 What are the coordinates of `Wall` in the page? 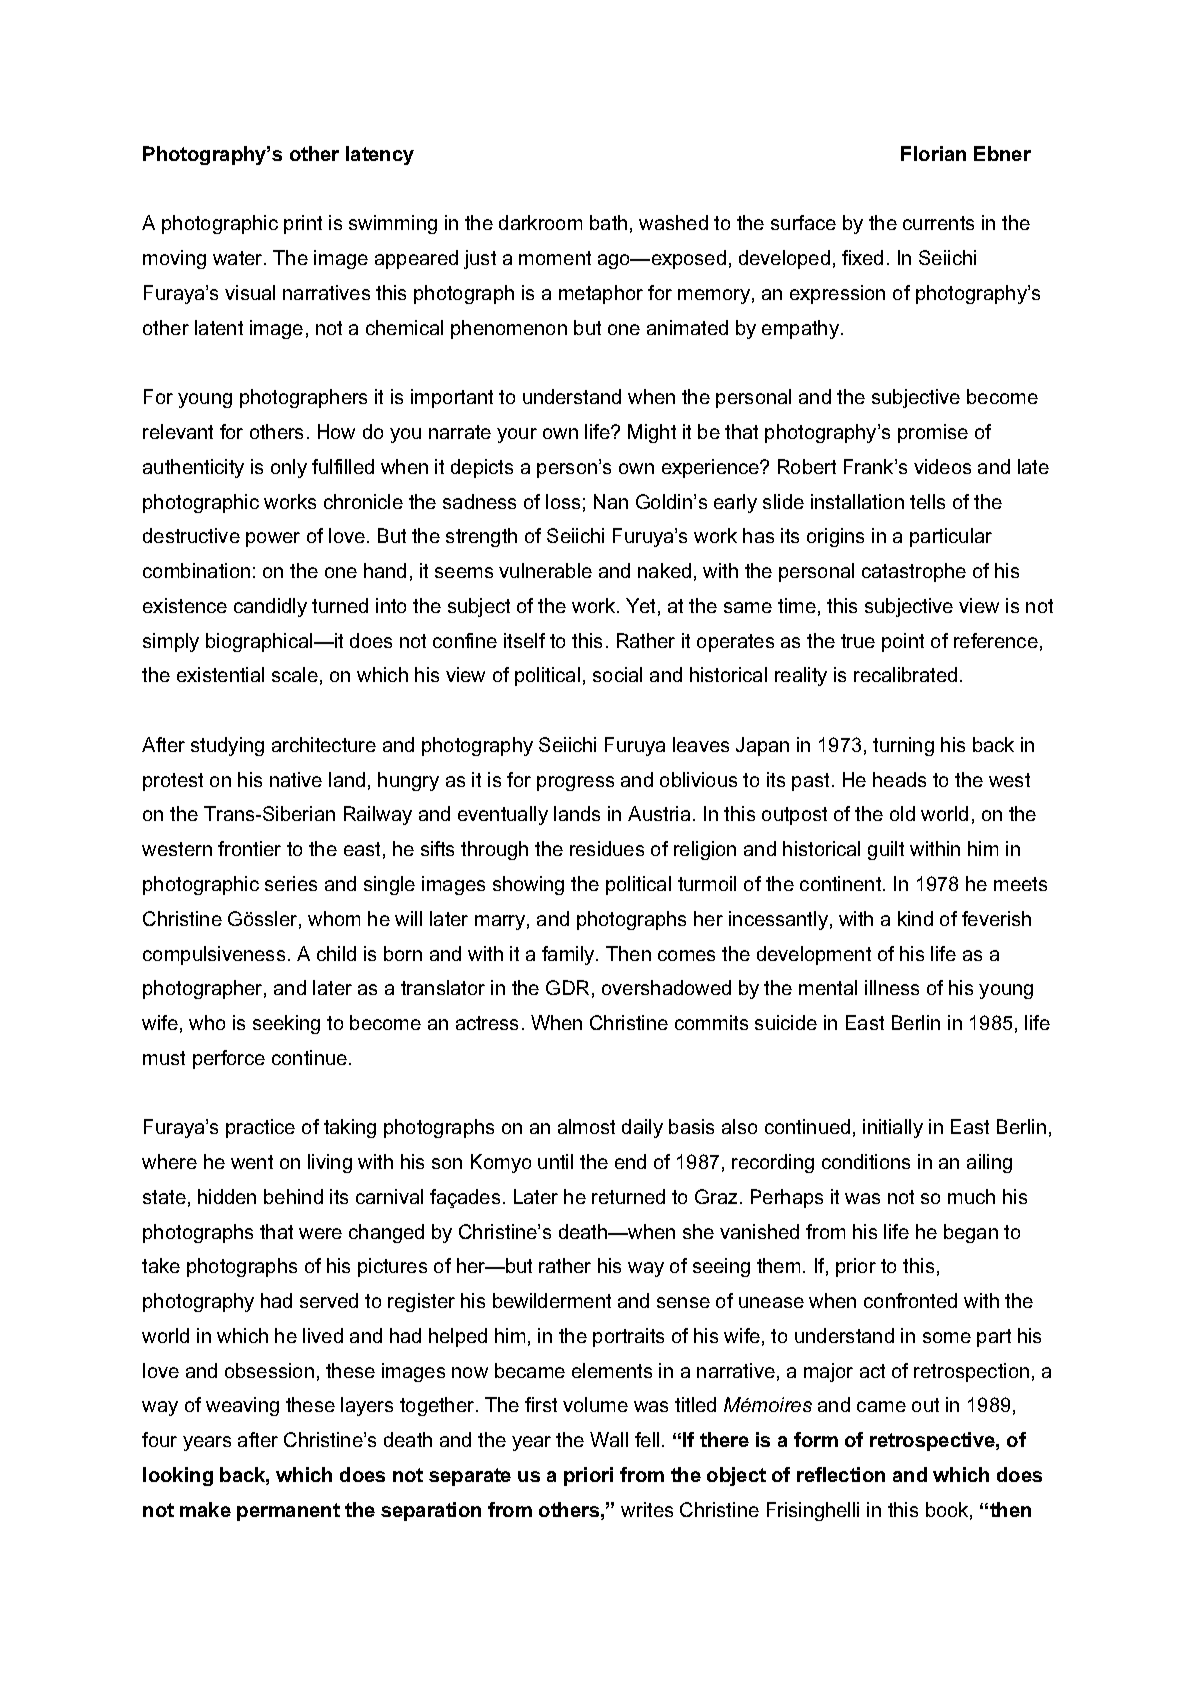 It's located at (609, 1439).
